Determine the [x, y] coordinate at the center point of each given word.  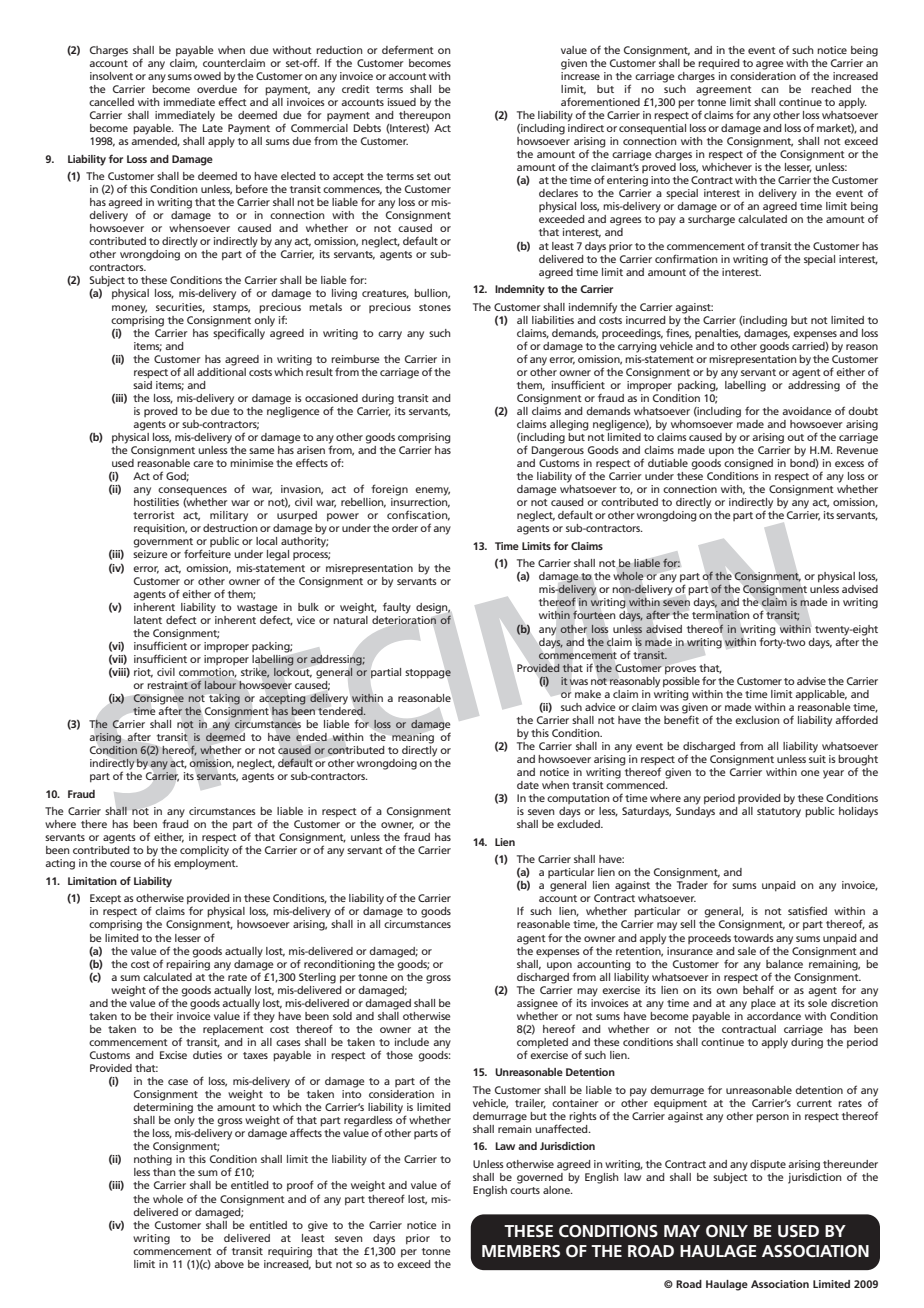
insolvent [111, 76]
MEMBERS [521, 1251]
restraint [167, 685]
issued [402, 102]
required [719, 64]
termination [721, 615]
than [164, 1172]
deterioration [405, 619]
